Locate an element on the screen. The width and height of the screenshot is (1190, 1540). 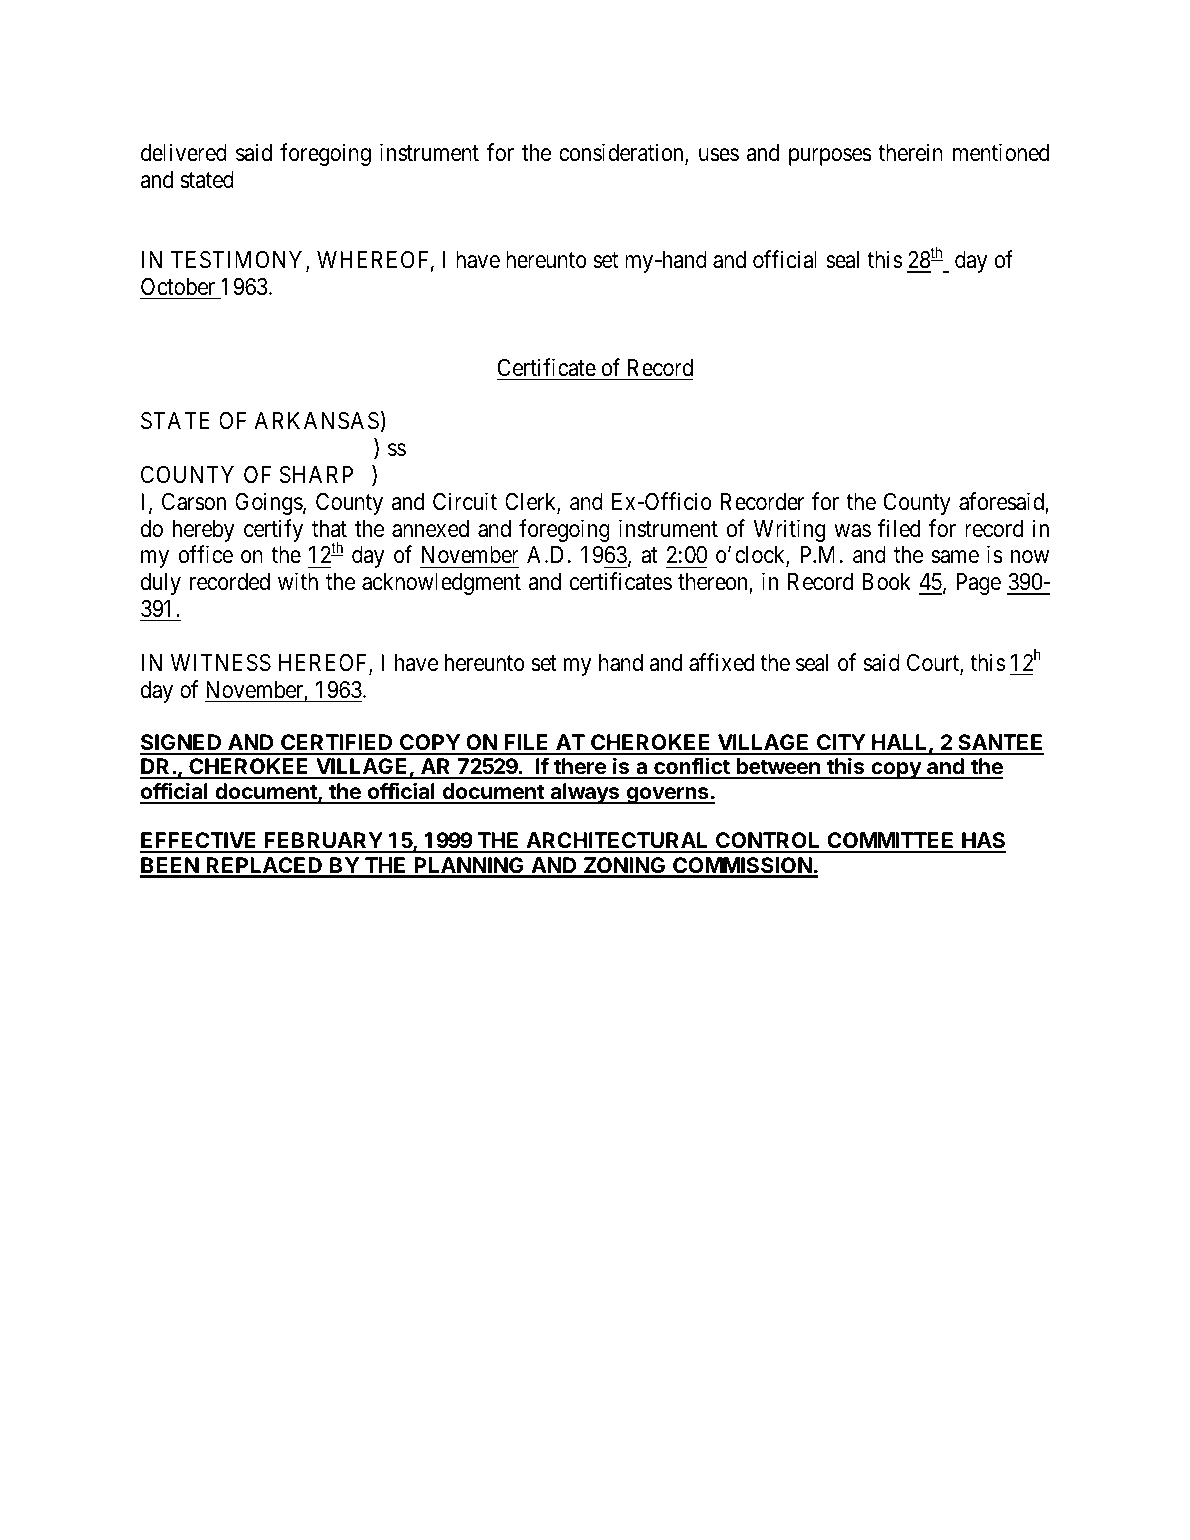
always is located at coordinates (585, 793).
